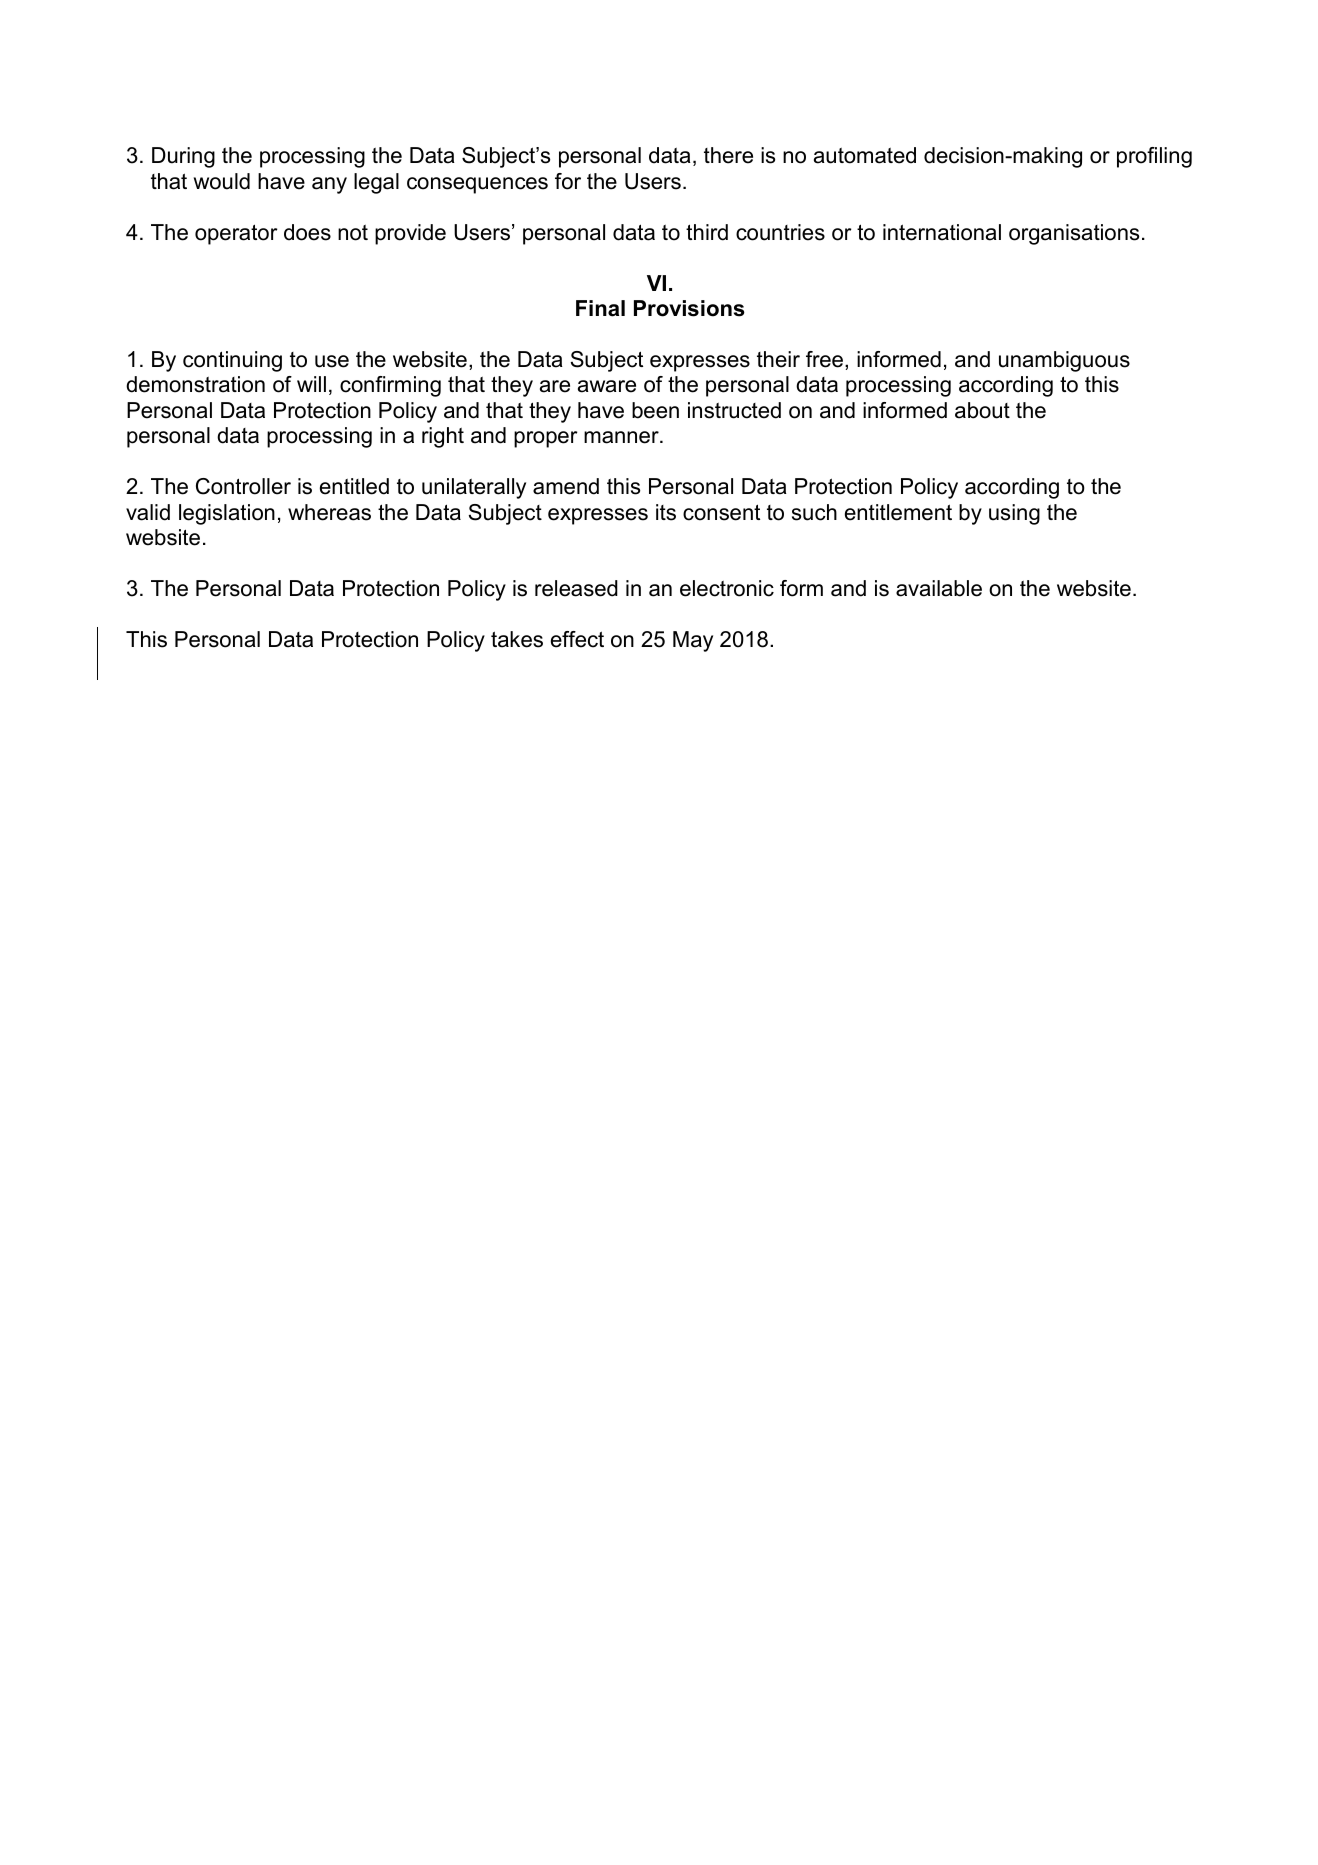  I want to click on profiling, so click(1154, 157).
